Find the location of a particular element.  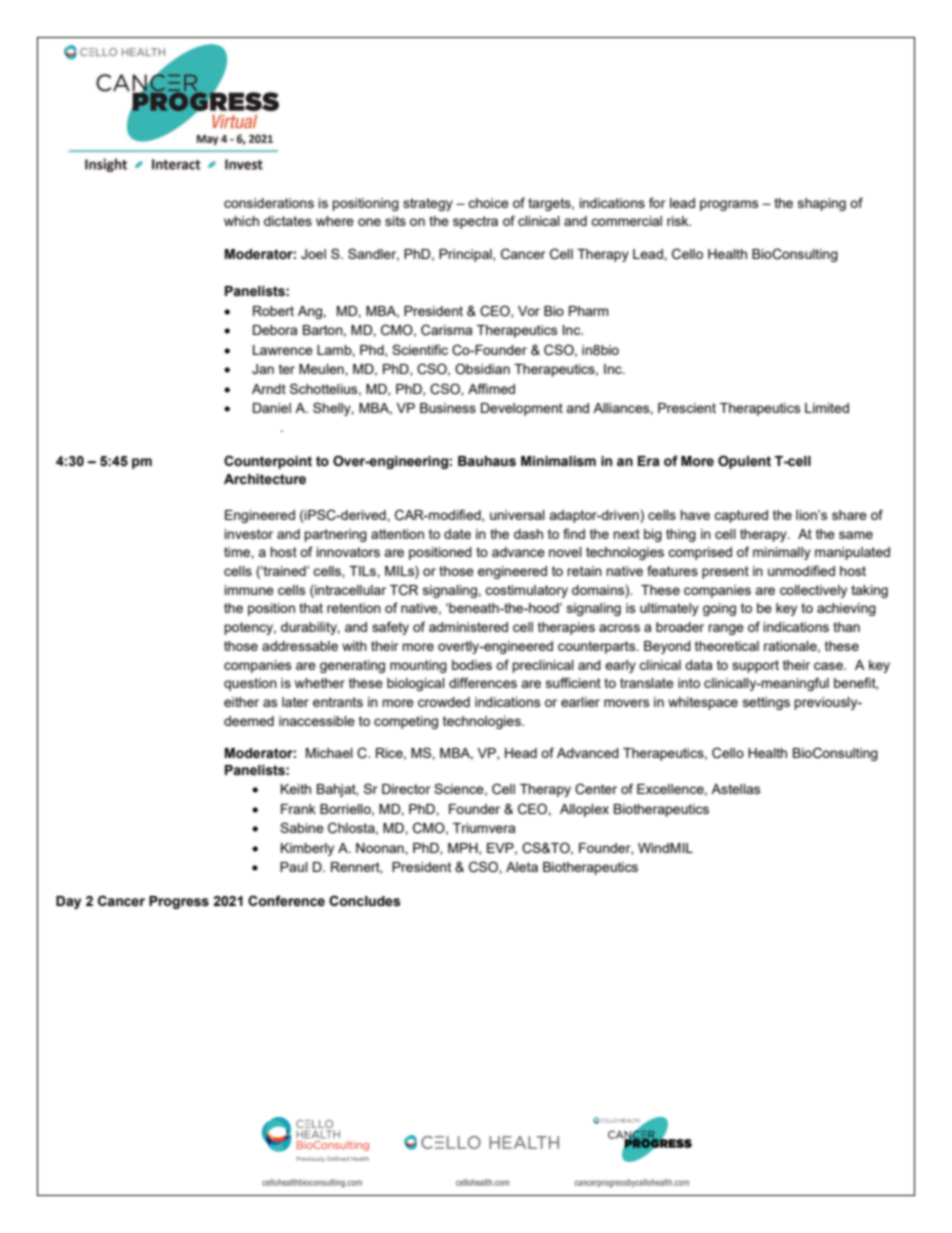

which is located at coordinates (241, 221).
